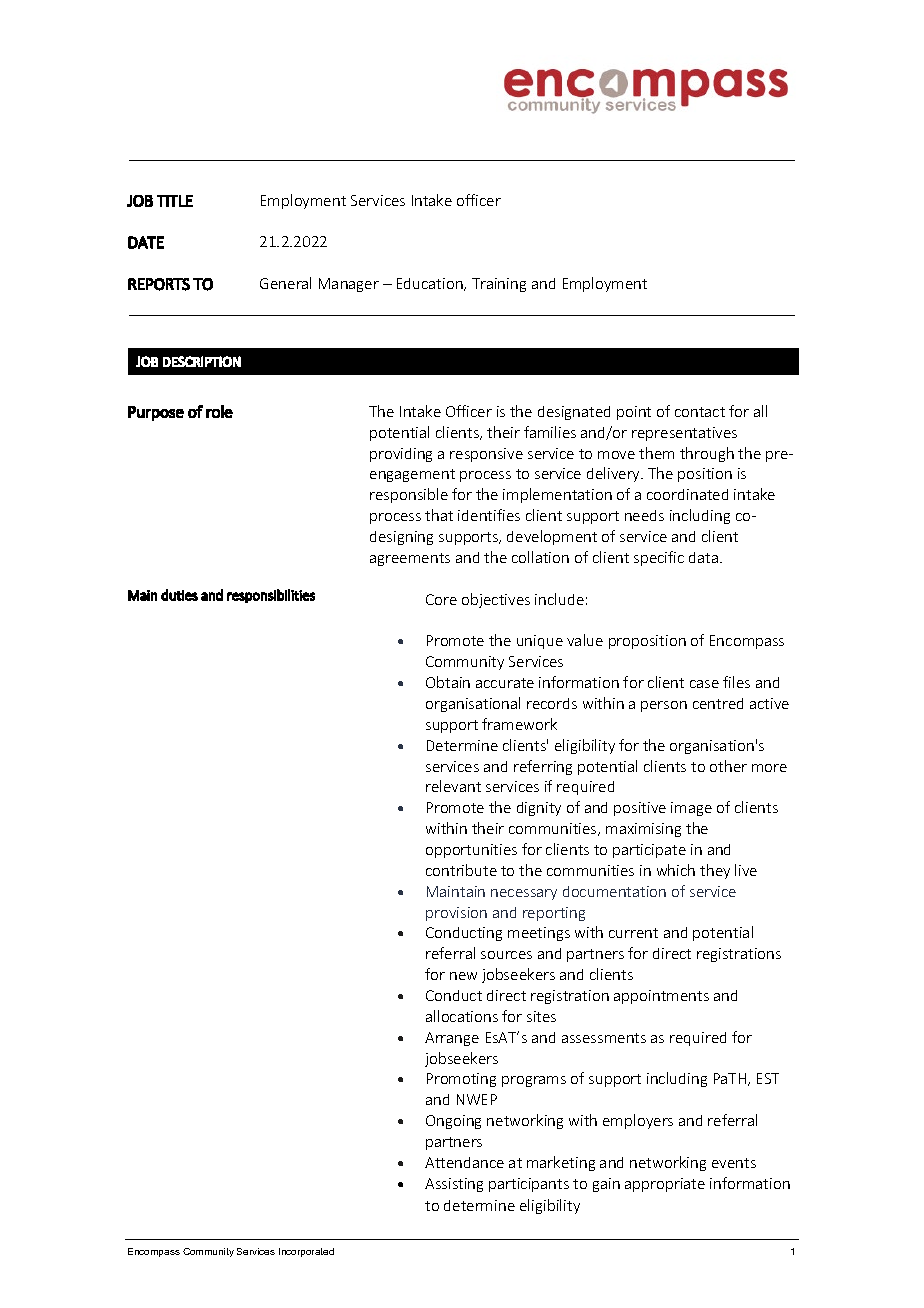 This image has width=924, height=1308. What do you see at coordinates (179, 595) in the image?
I see `duties` at bounding box center [179, 595].
